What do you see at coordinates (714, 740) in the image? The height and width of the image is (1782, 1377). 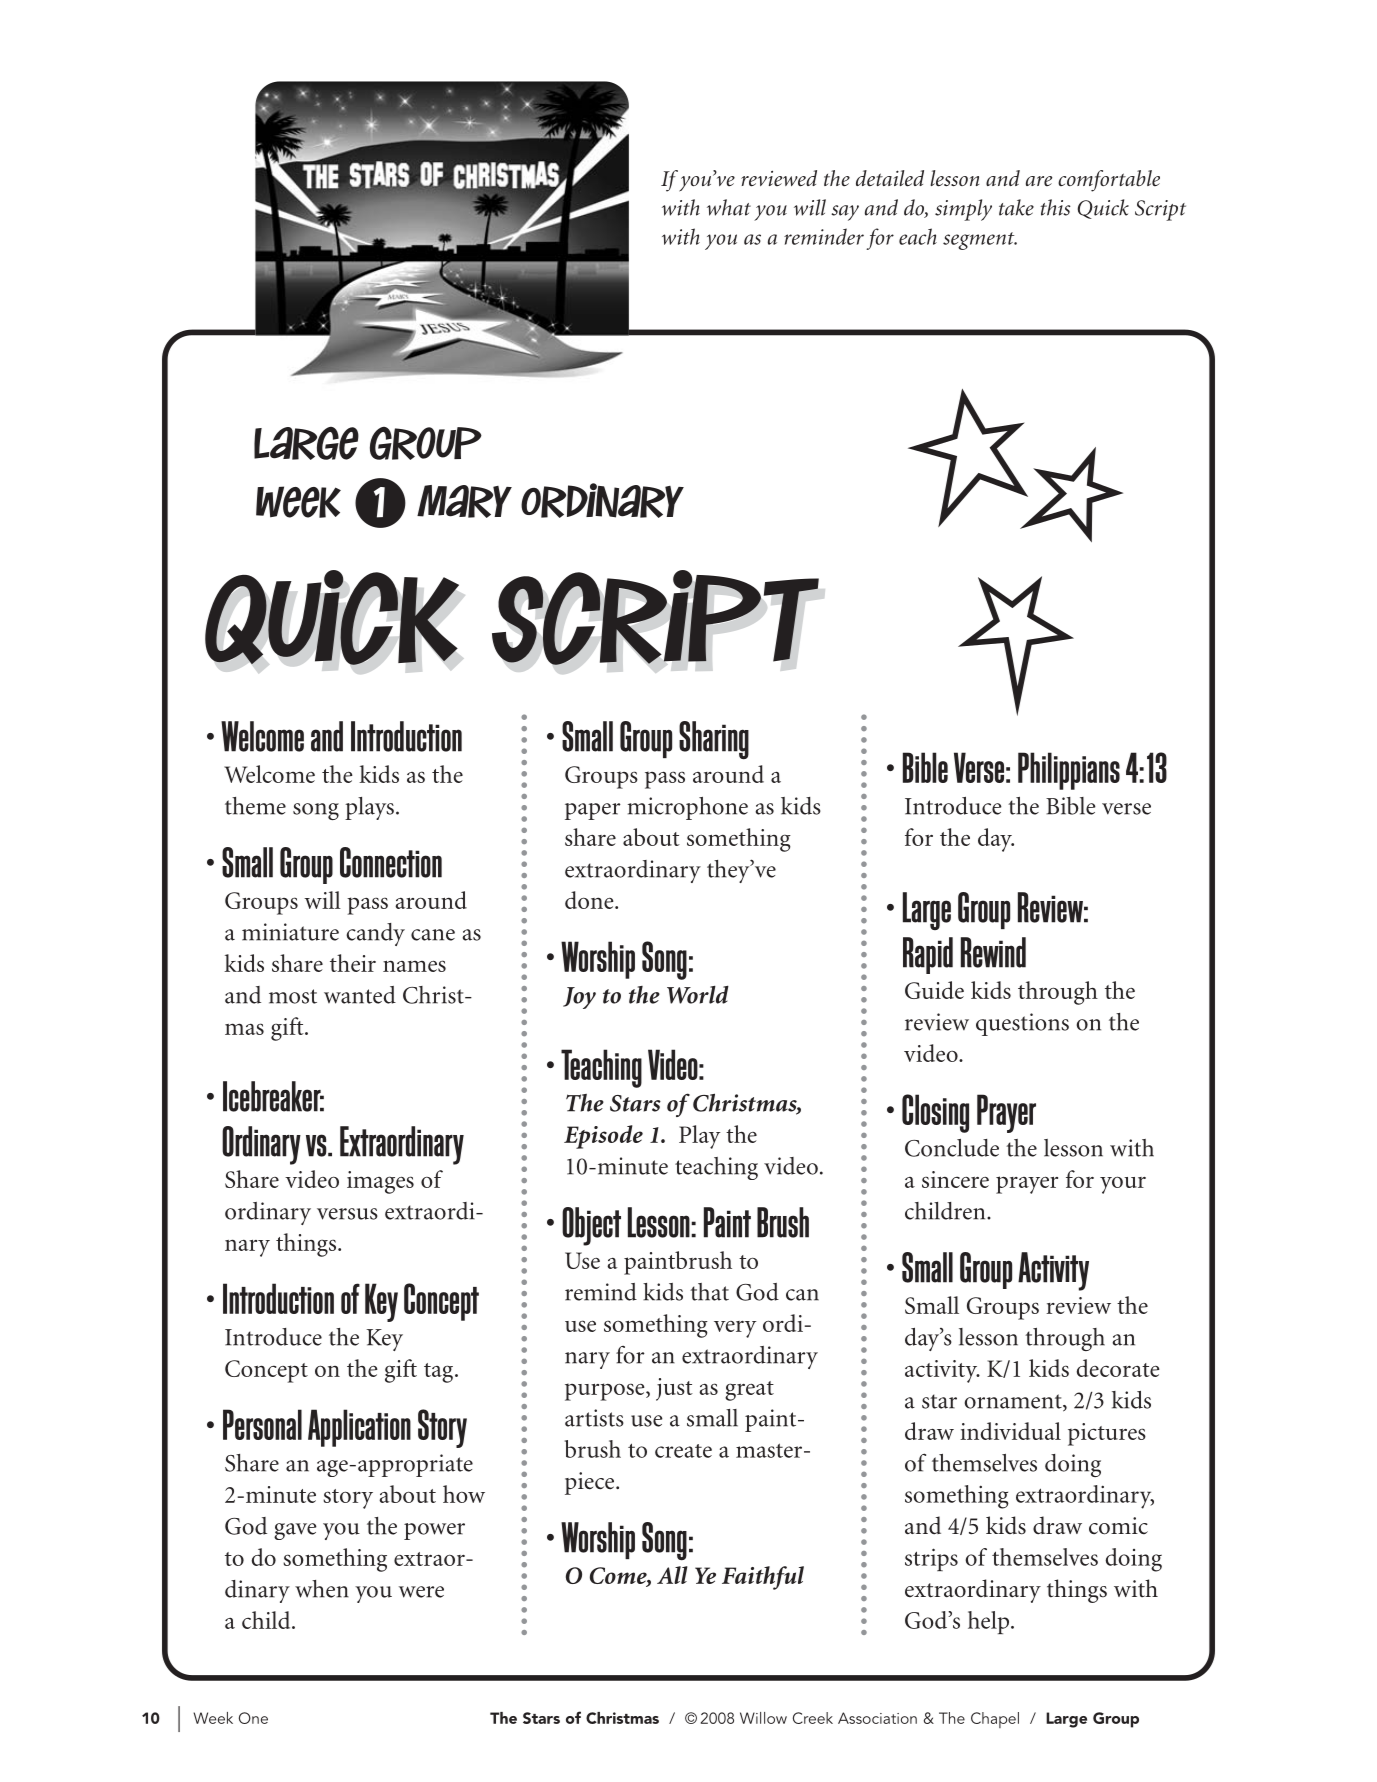 I see `Sharing` at bounding box center [714, 740].
